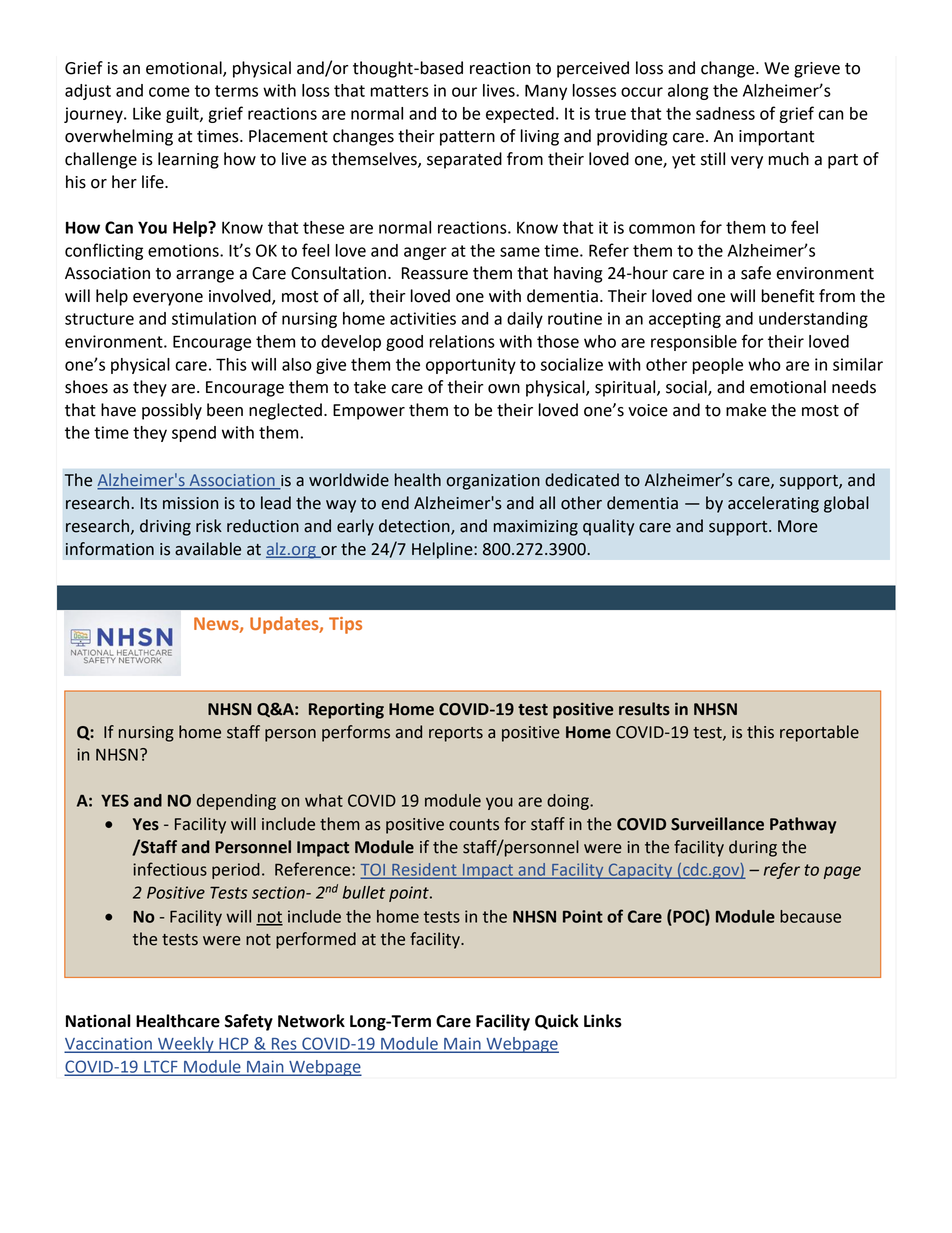 This screenshot has width=952, height=1233. Describe the element at coordinates (170, 869) in the screenshot. I see `infectious` at that location.
